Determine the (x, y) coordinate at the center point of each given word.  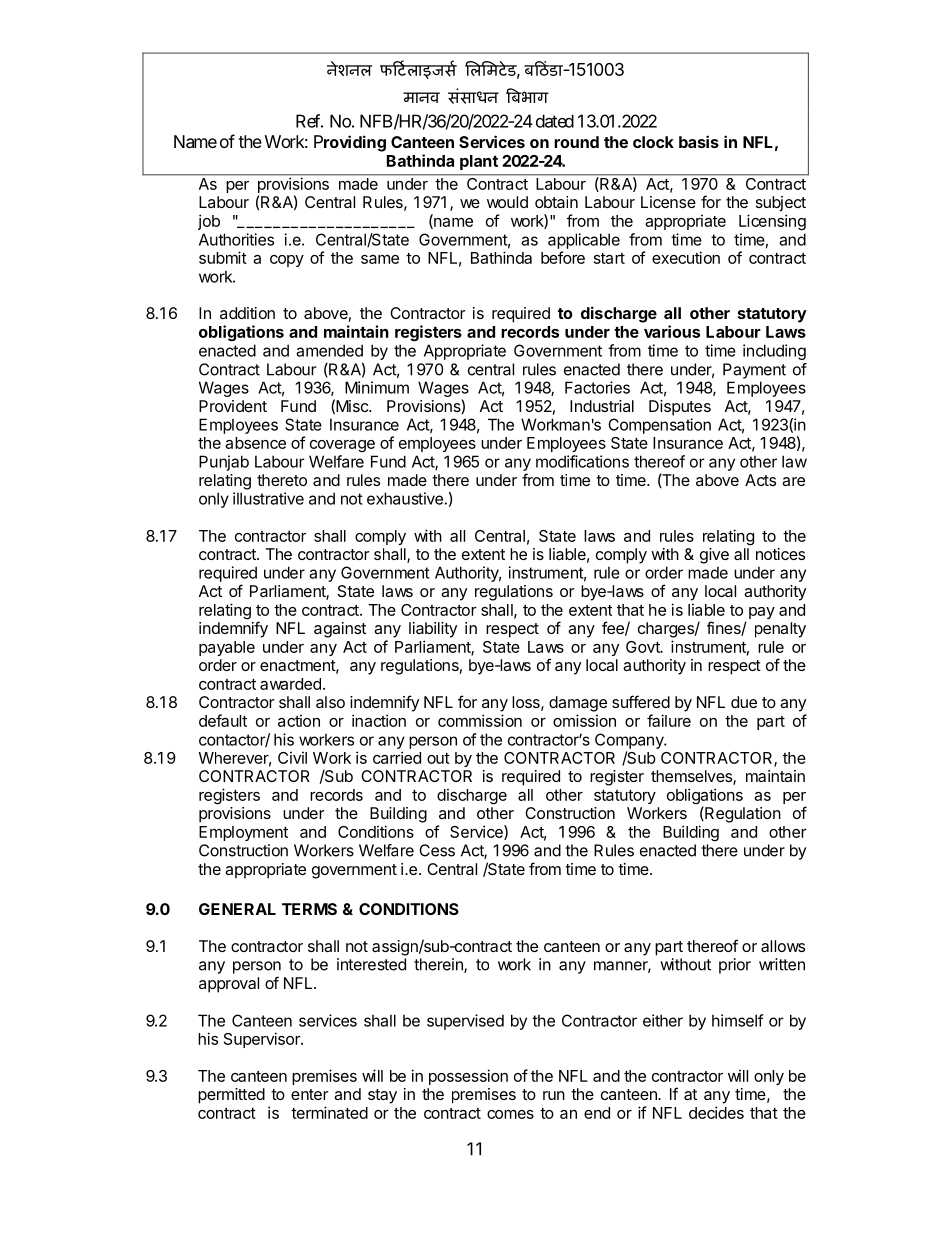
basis (699, 141)
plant (479, 162)
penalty (780, 630)
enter (309, 1094)
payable (227, 648)
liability (433, 630)
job (209, 222)
